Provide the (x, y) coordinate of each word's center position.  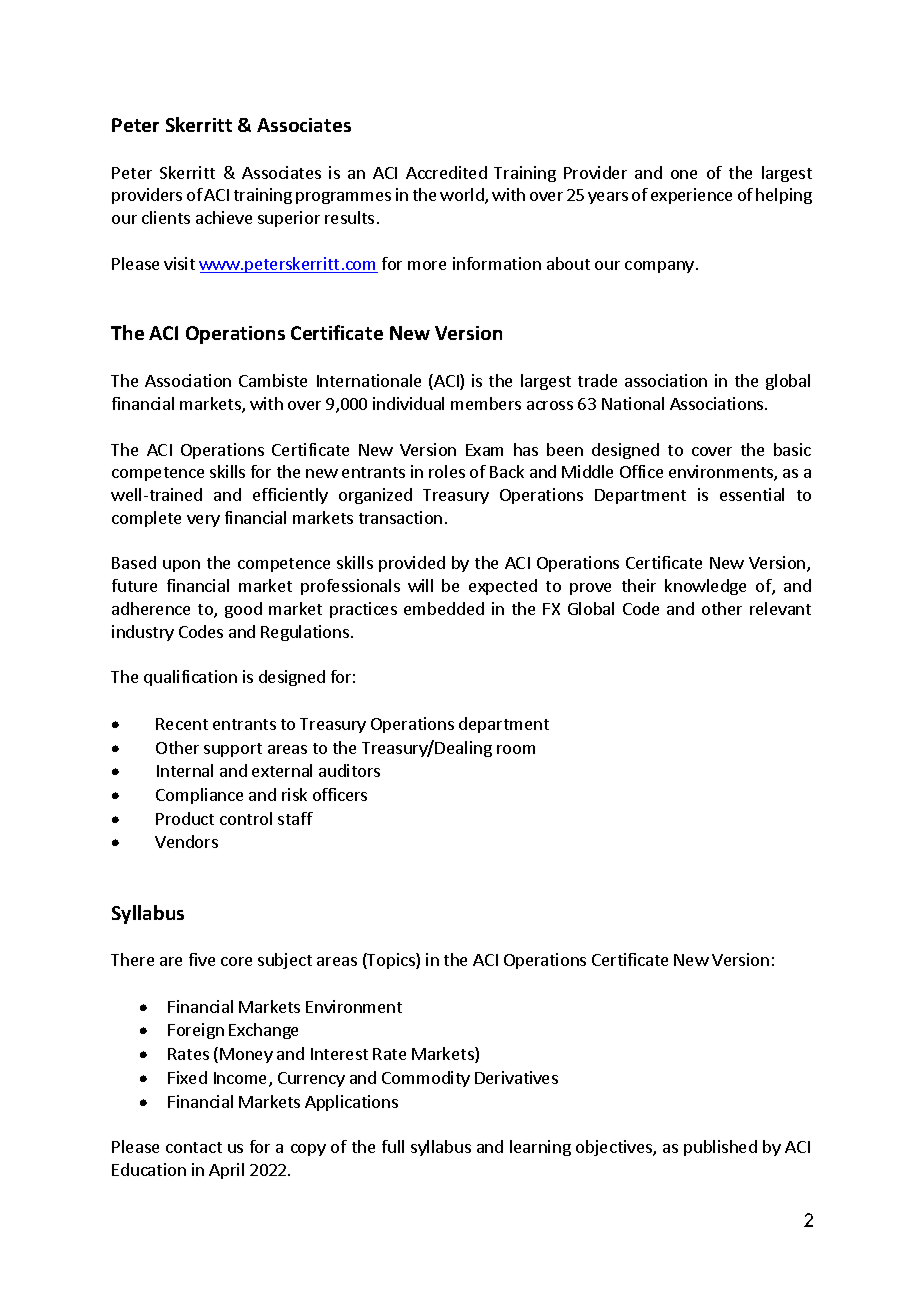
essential (752, 494)
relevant (780, 608)
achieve (224, 217)
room (516, 749)
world (463, 196)
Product (185, 818)
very (203, 521)
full (393, 1146)
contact (194, 1147)
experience (691, 196)
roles (447, 471)
